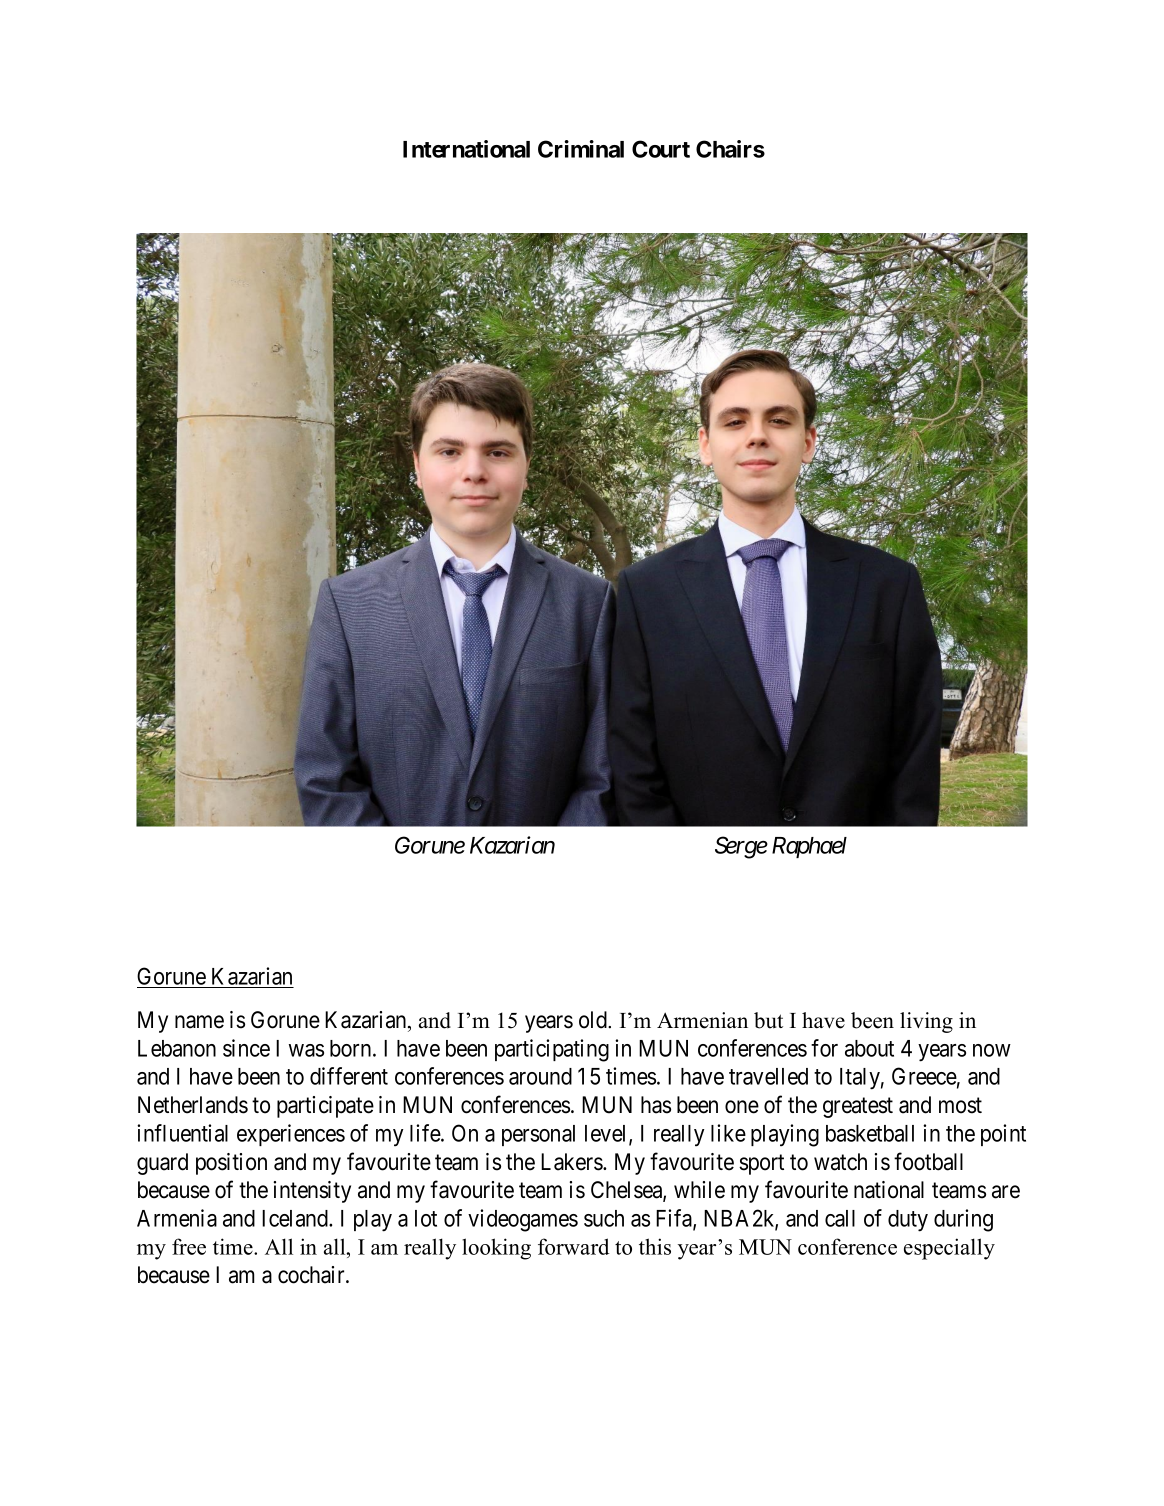 The width and height of the document is (1164, 1506). What do you see at coordinates (296, 1218) in the document?
I see `Iceland` at bounding box center [296, 1218].
